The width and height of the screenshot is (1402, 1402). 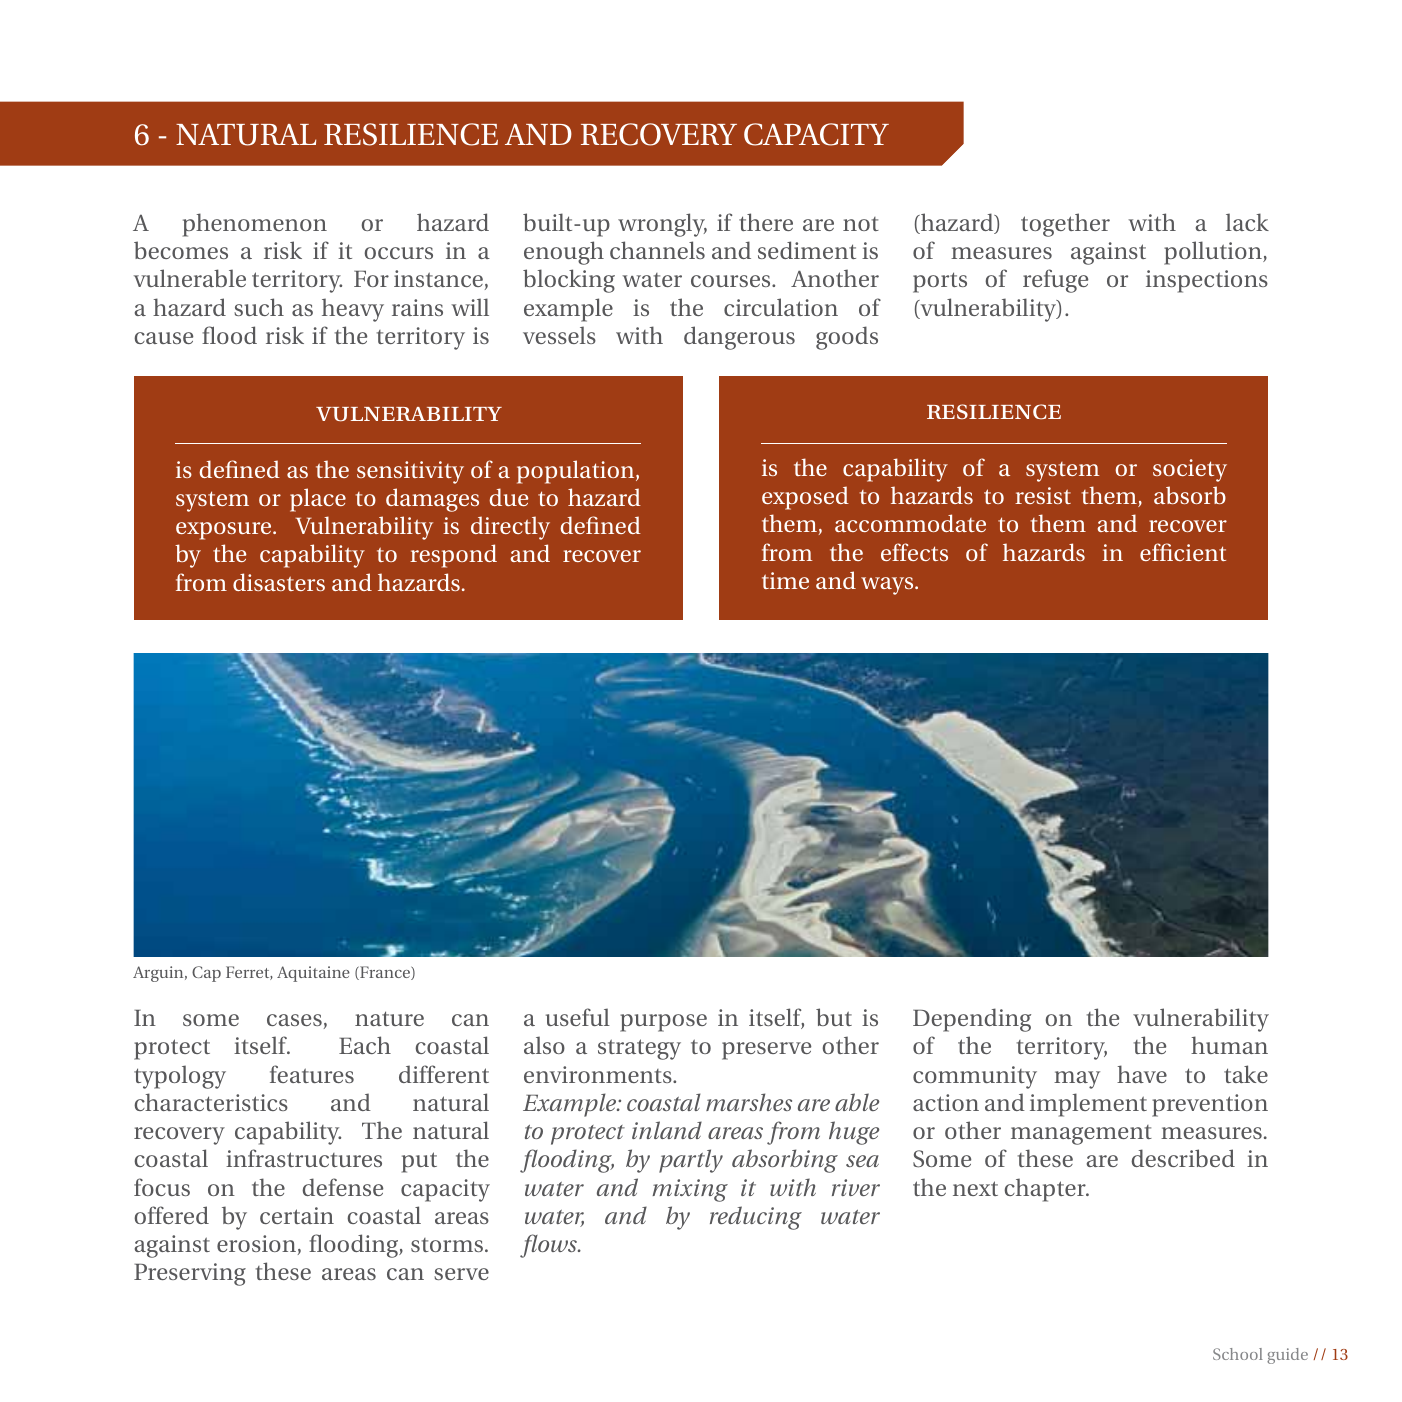 What do you see at coordinates (888, 586) in the screenshot?
I see `ways` at bounding box center [888, 586].
